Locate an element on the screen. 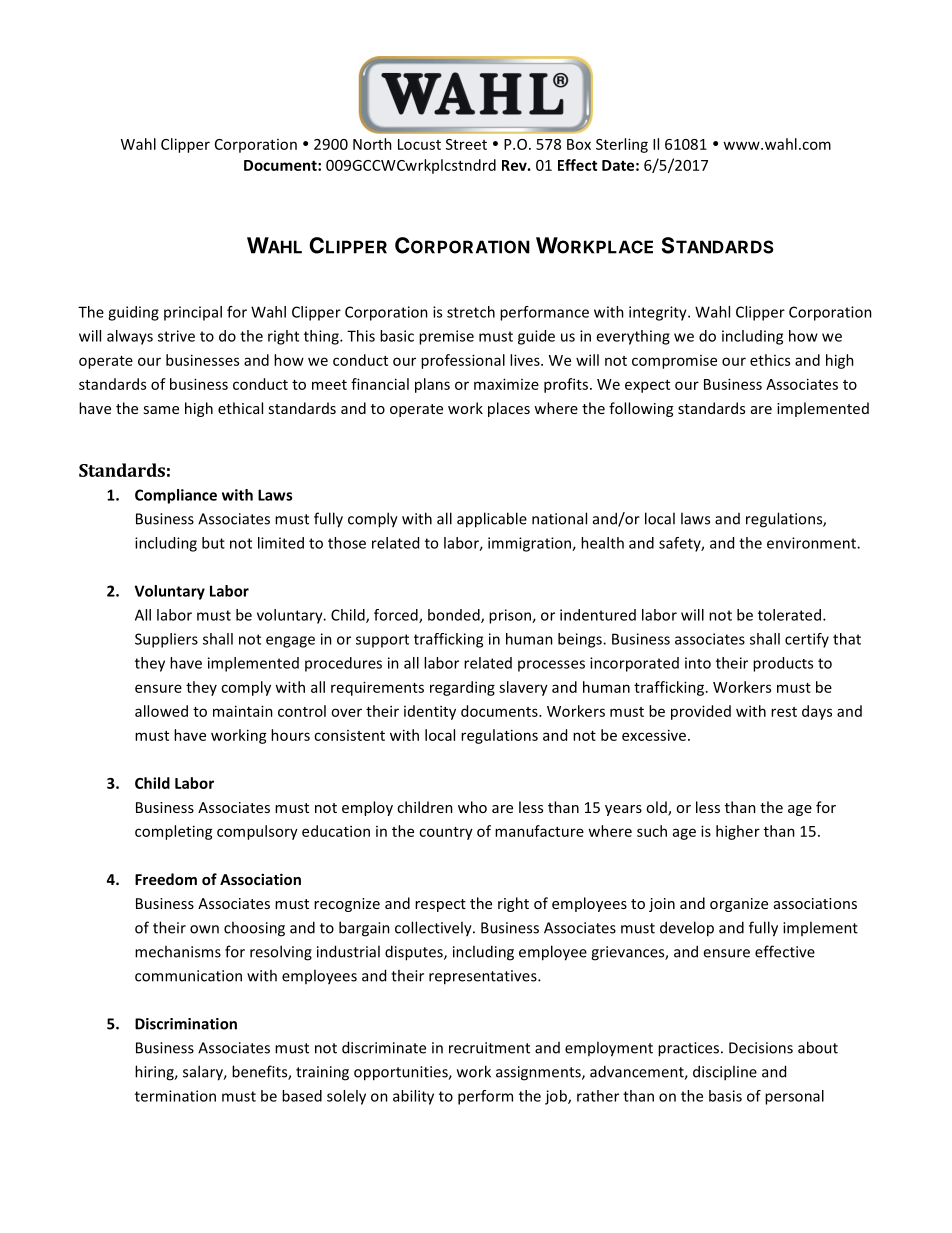 The height and width of the screenshot is (1233, 952). Sterling is located at coordinates (622, 145).
